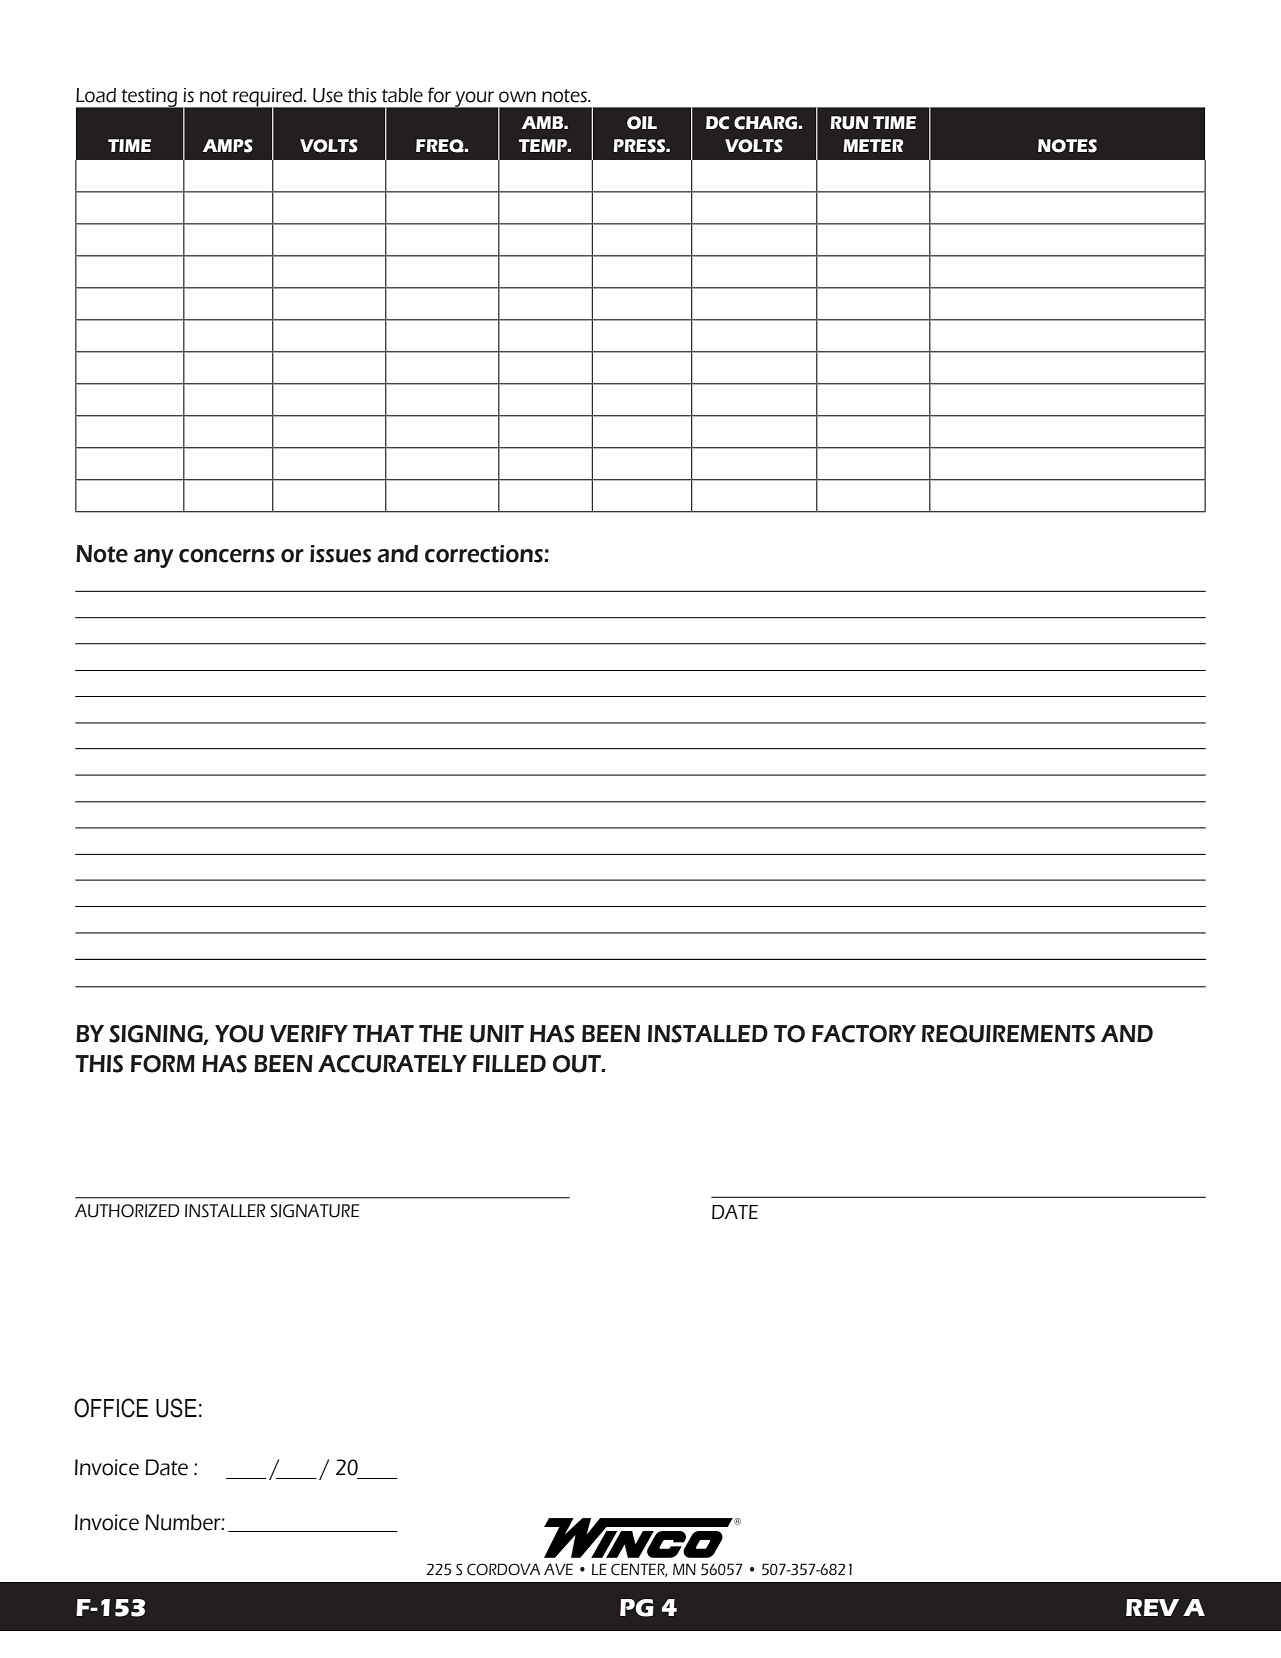 The image size is (1281, 1658). Describe the element at coordinates (309, 1033) in the screenshot. I see `VERIFY` at that location.
